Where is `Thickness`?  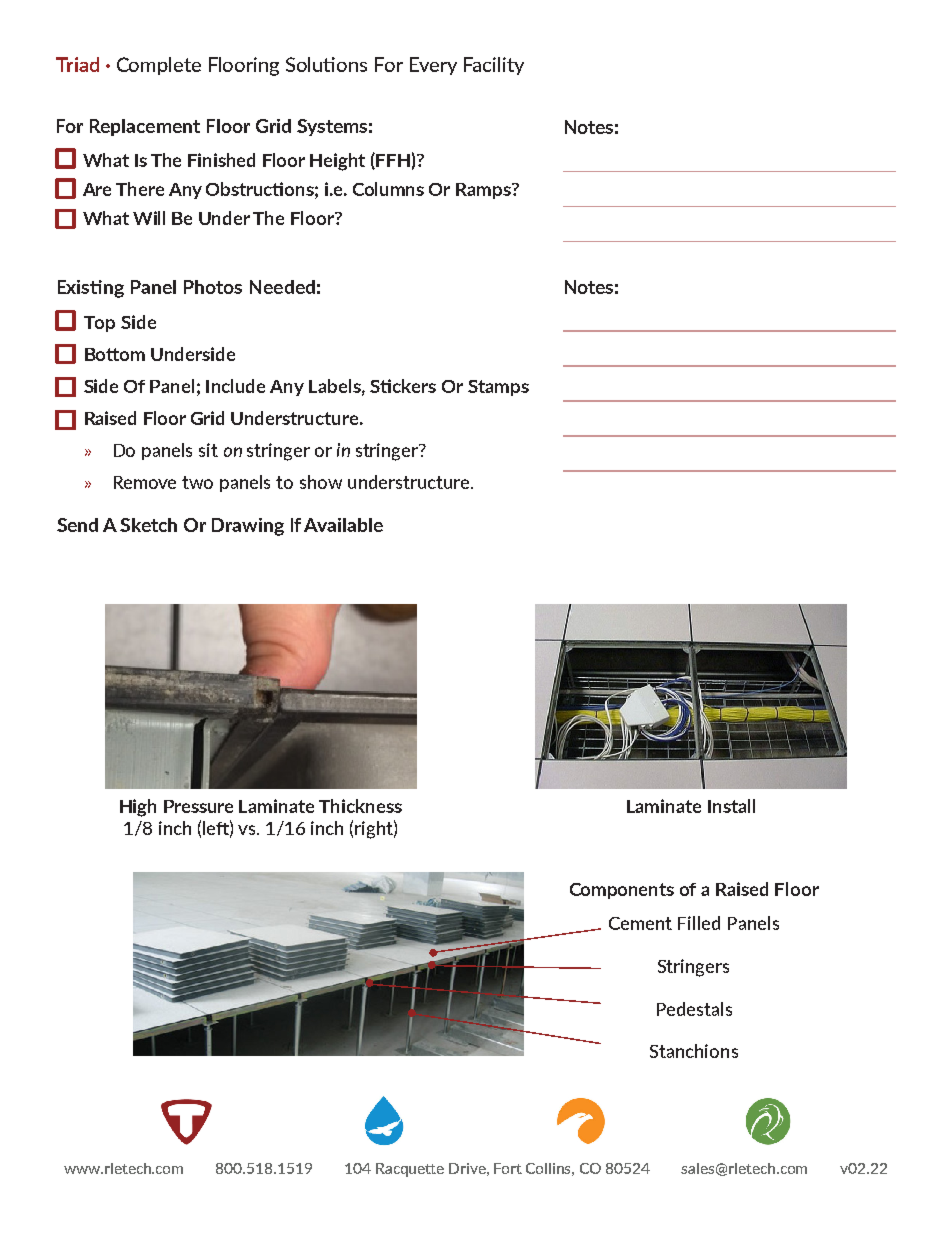
Thickness is located at coordinates (360, 806).
